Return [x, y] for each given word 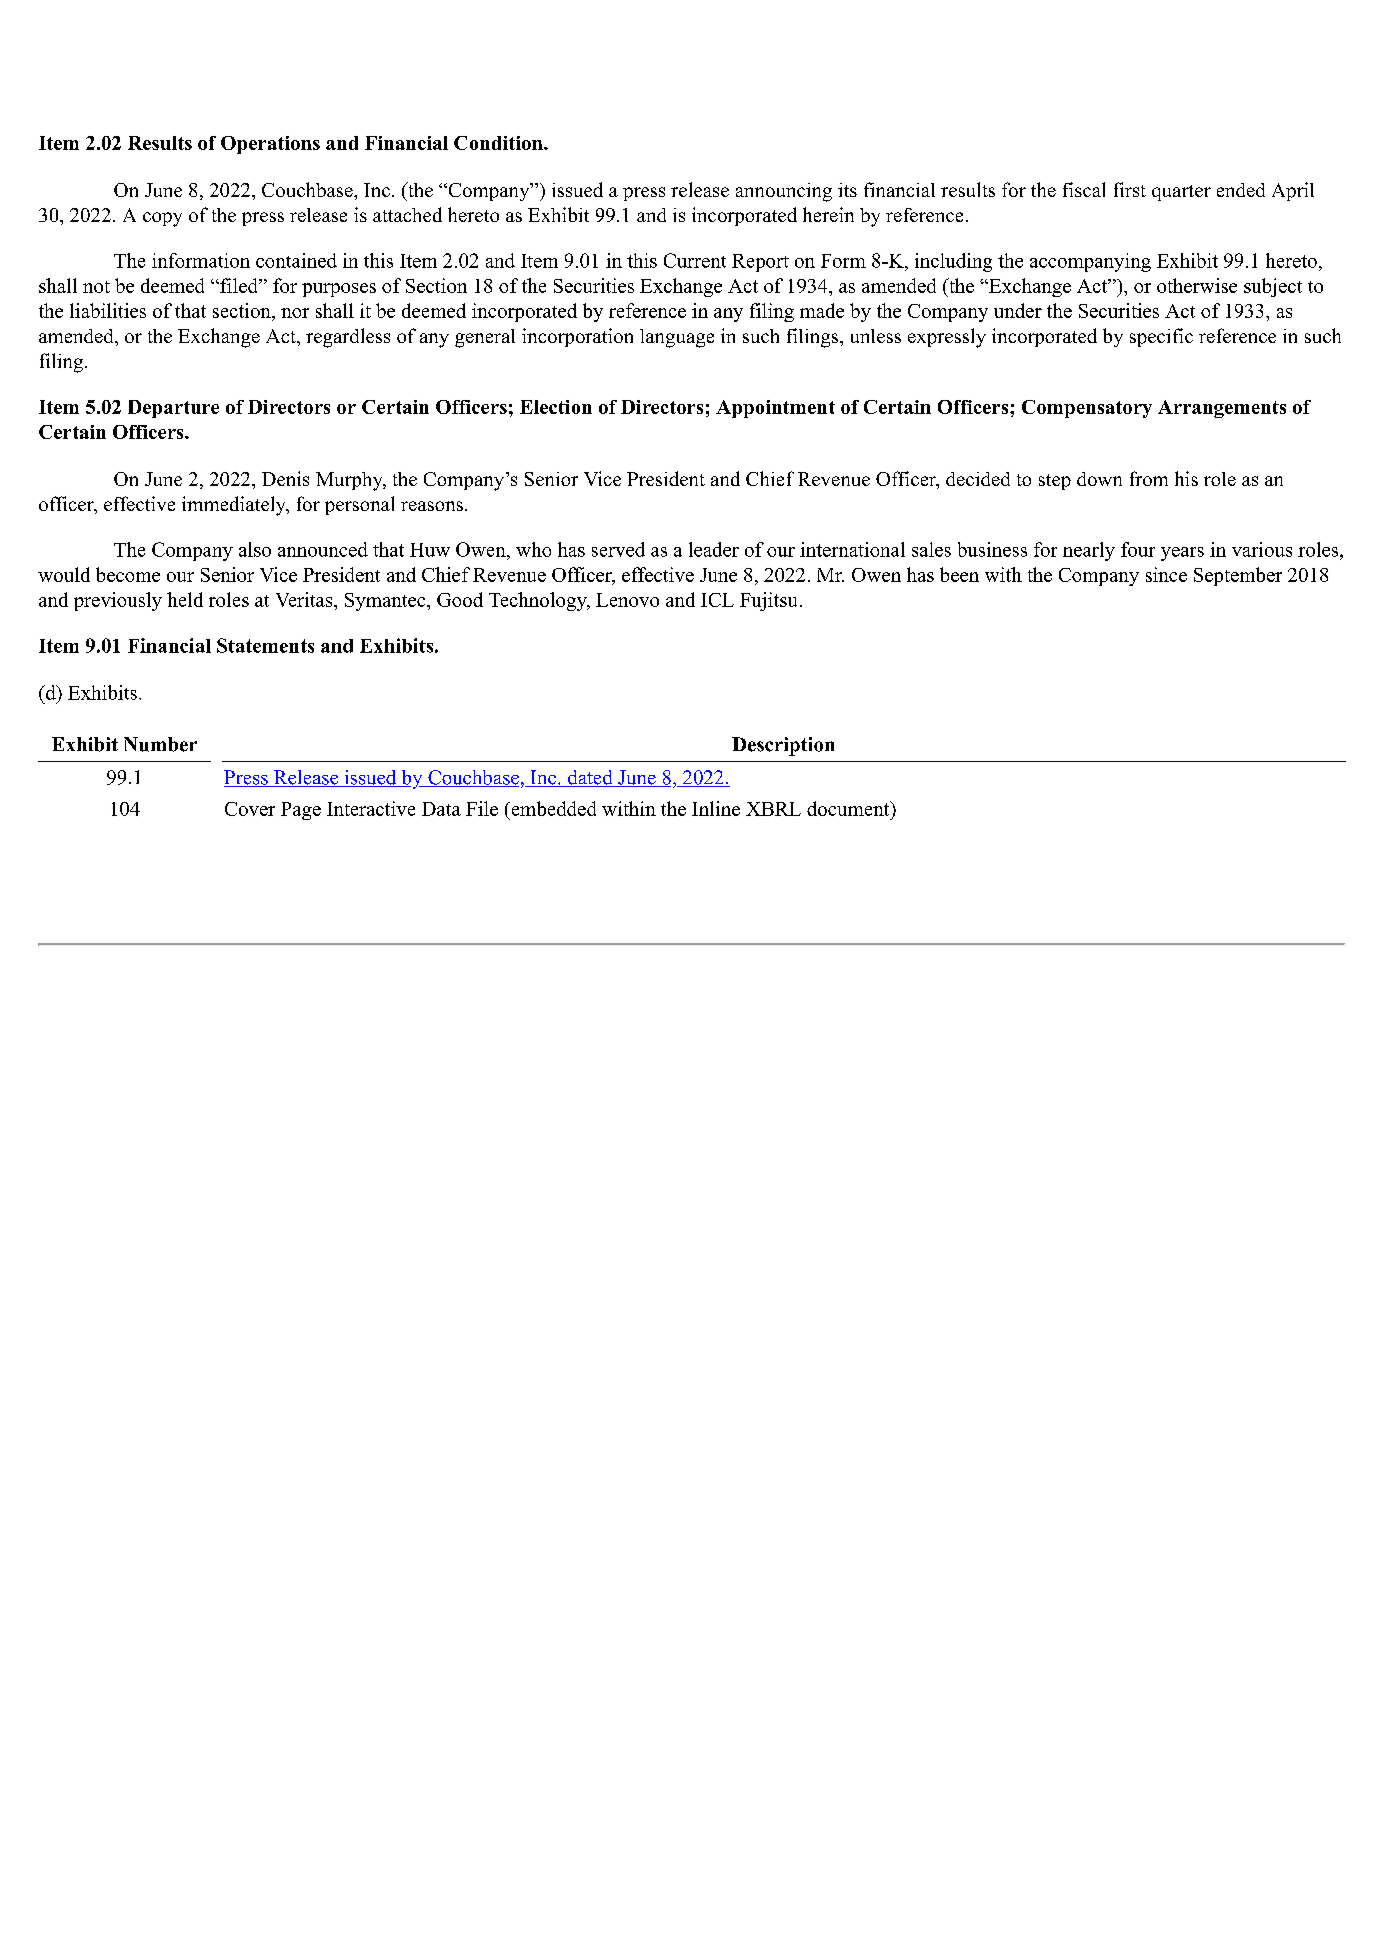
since [1166, 574]
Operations [270, 145]
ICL [717, 600]
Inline [716, 808]
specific [1161, 337]
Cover [250, 809]
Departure [173, 409]
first [1130, 189]
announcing [784, 192]
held [185, 599]
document [849, 808]
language [677, 338]
